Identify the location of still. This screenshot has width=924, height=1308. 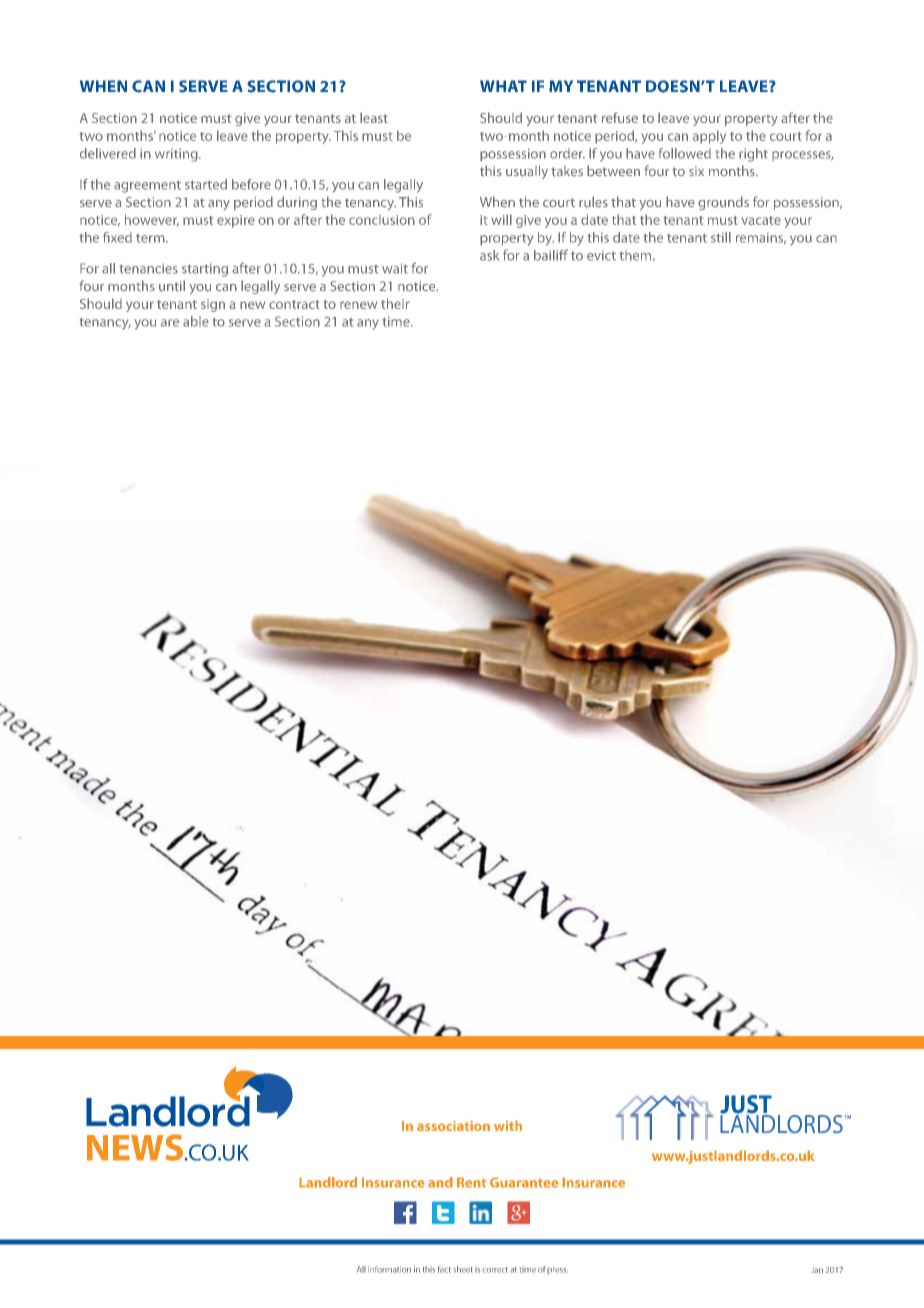
(721, 237).
